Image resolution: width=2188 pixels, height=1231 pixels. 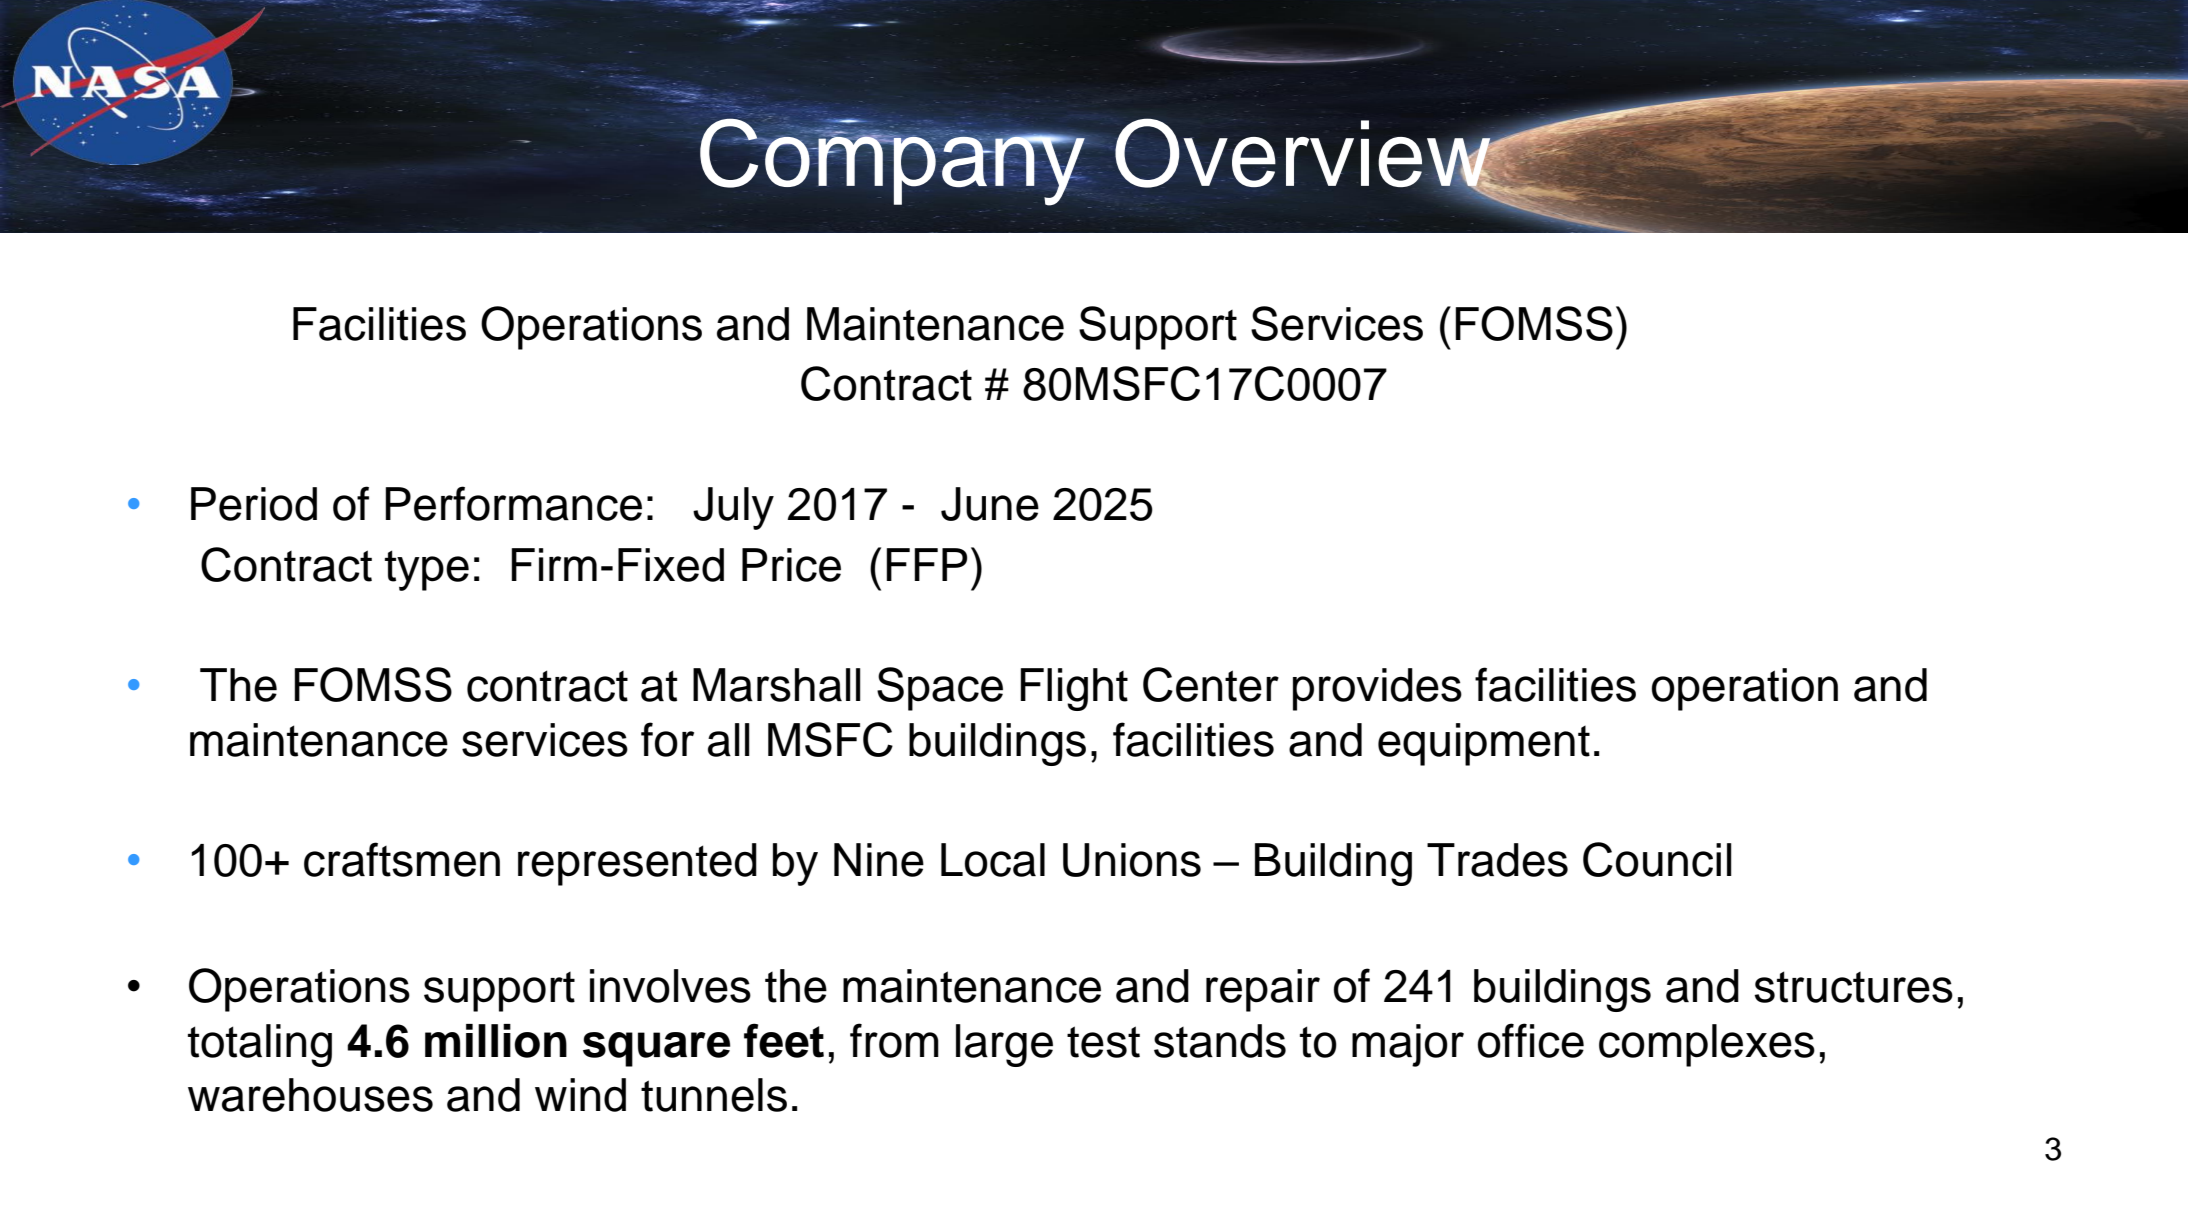 What do you see at coordinates (1707, 1045) in the screenshot?
I see `complexes` at bounding box center [1707, 1045].
